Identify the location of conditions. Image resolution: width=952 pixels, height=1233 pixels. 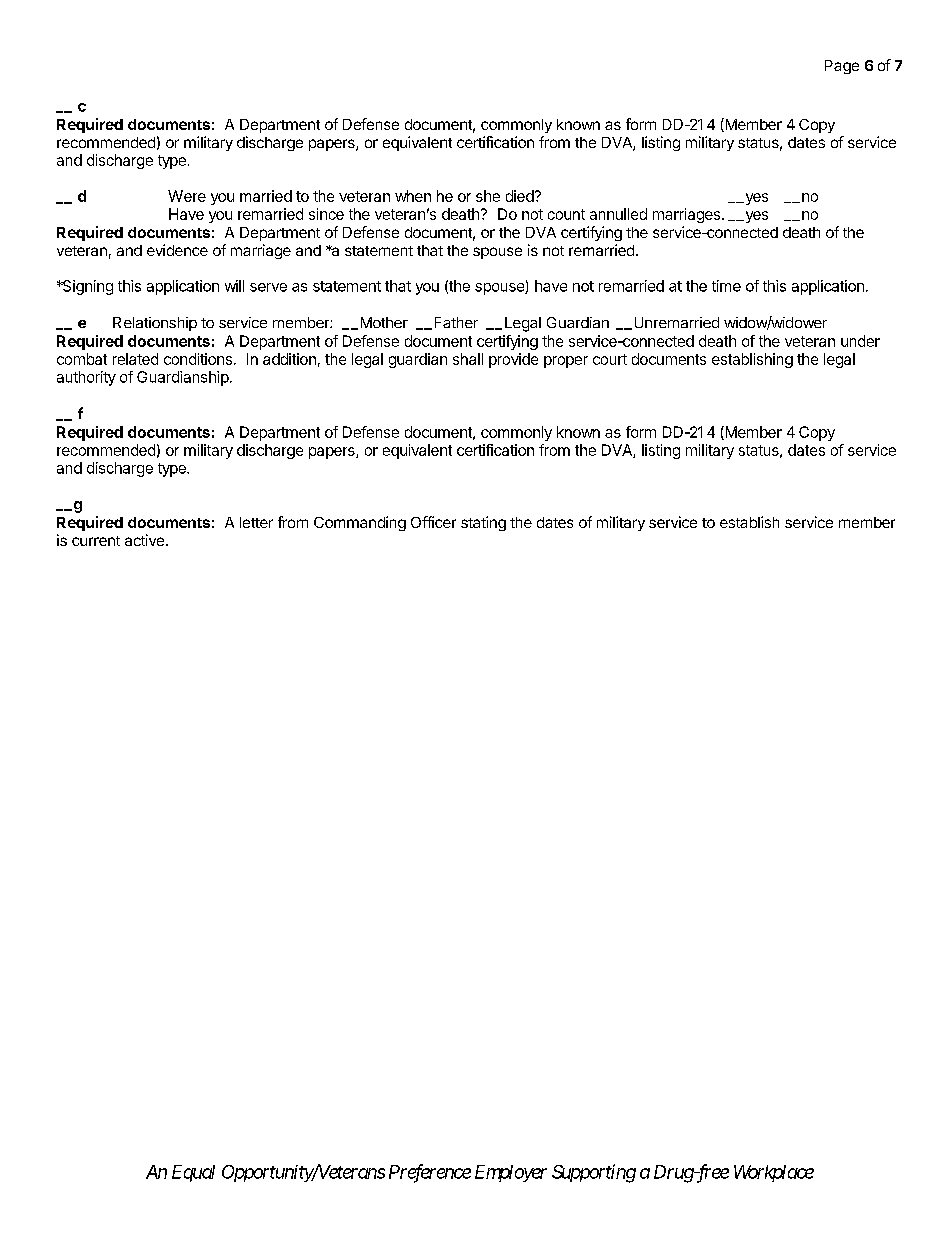
(198, 359).
